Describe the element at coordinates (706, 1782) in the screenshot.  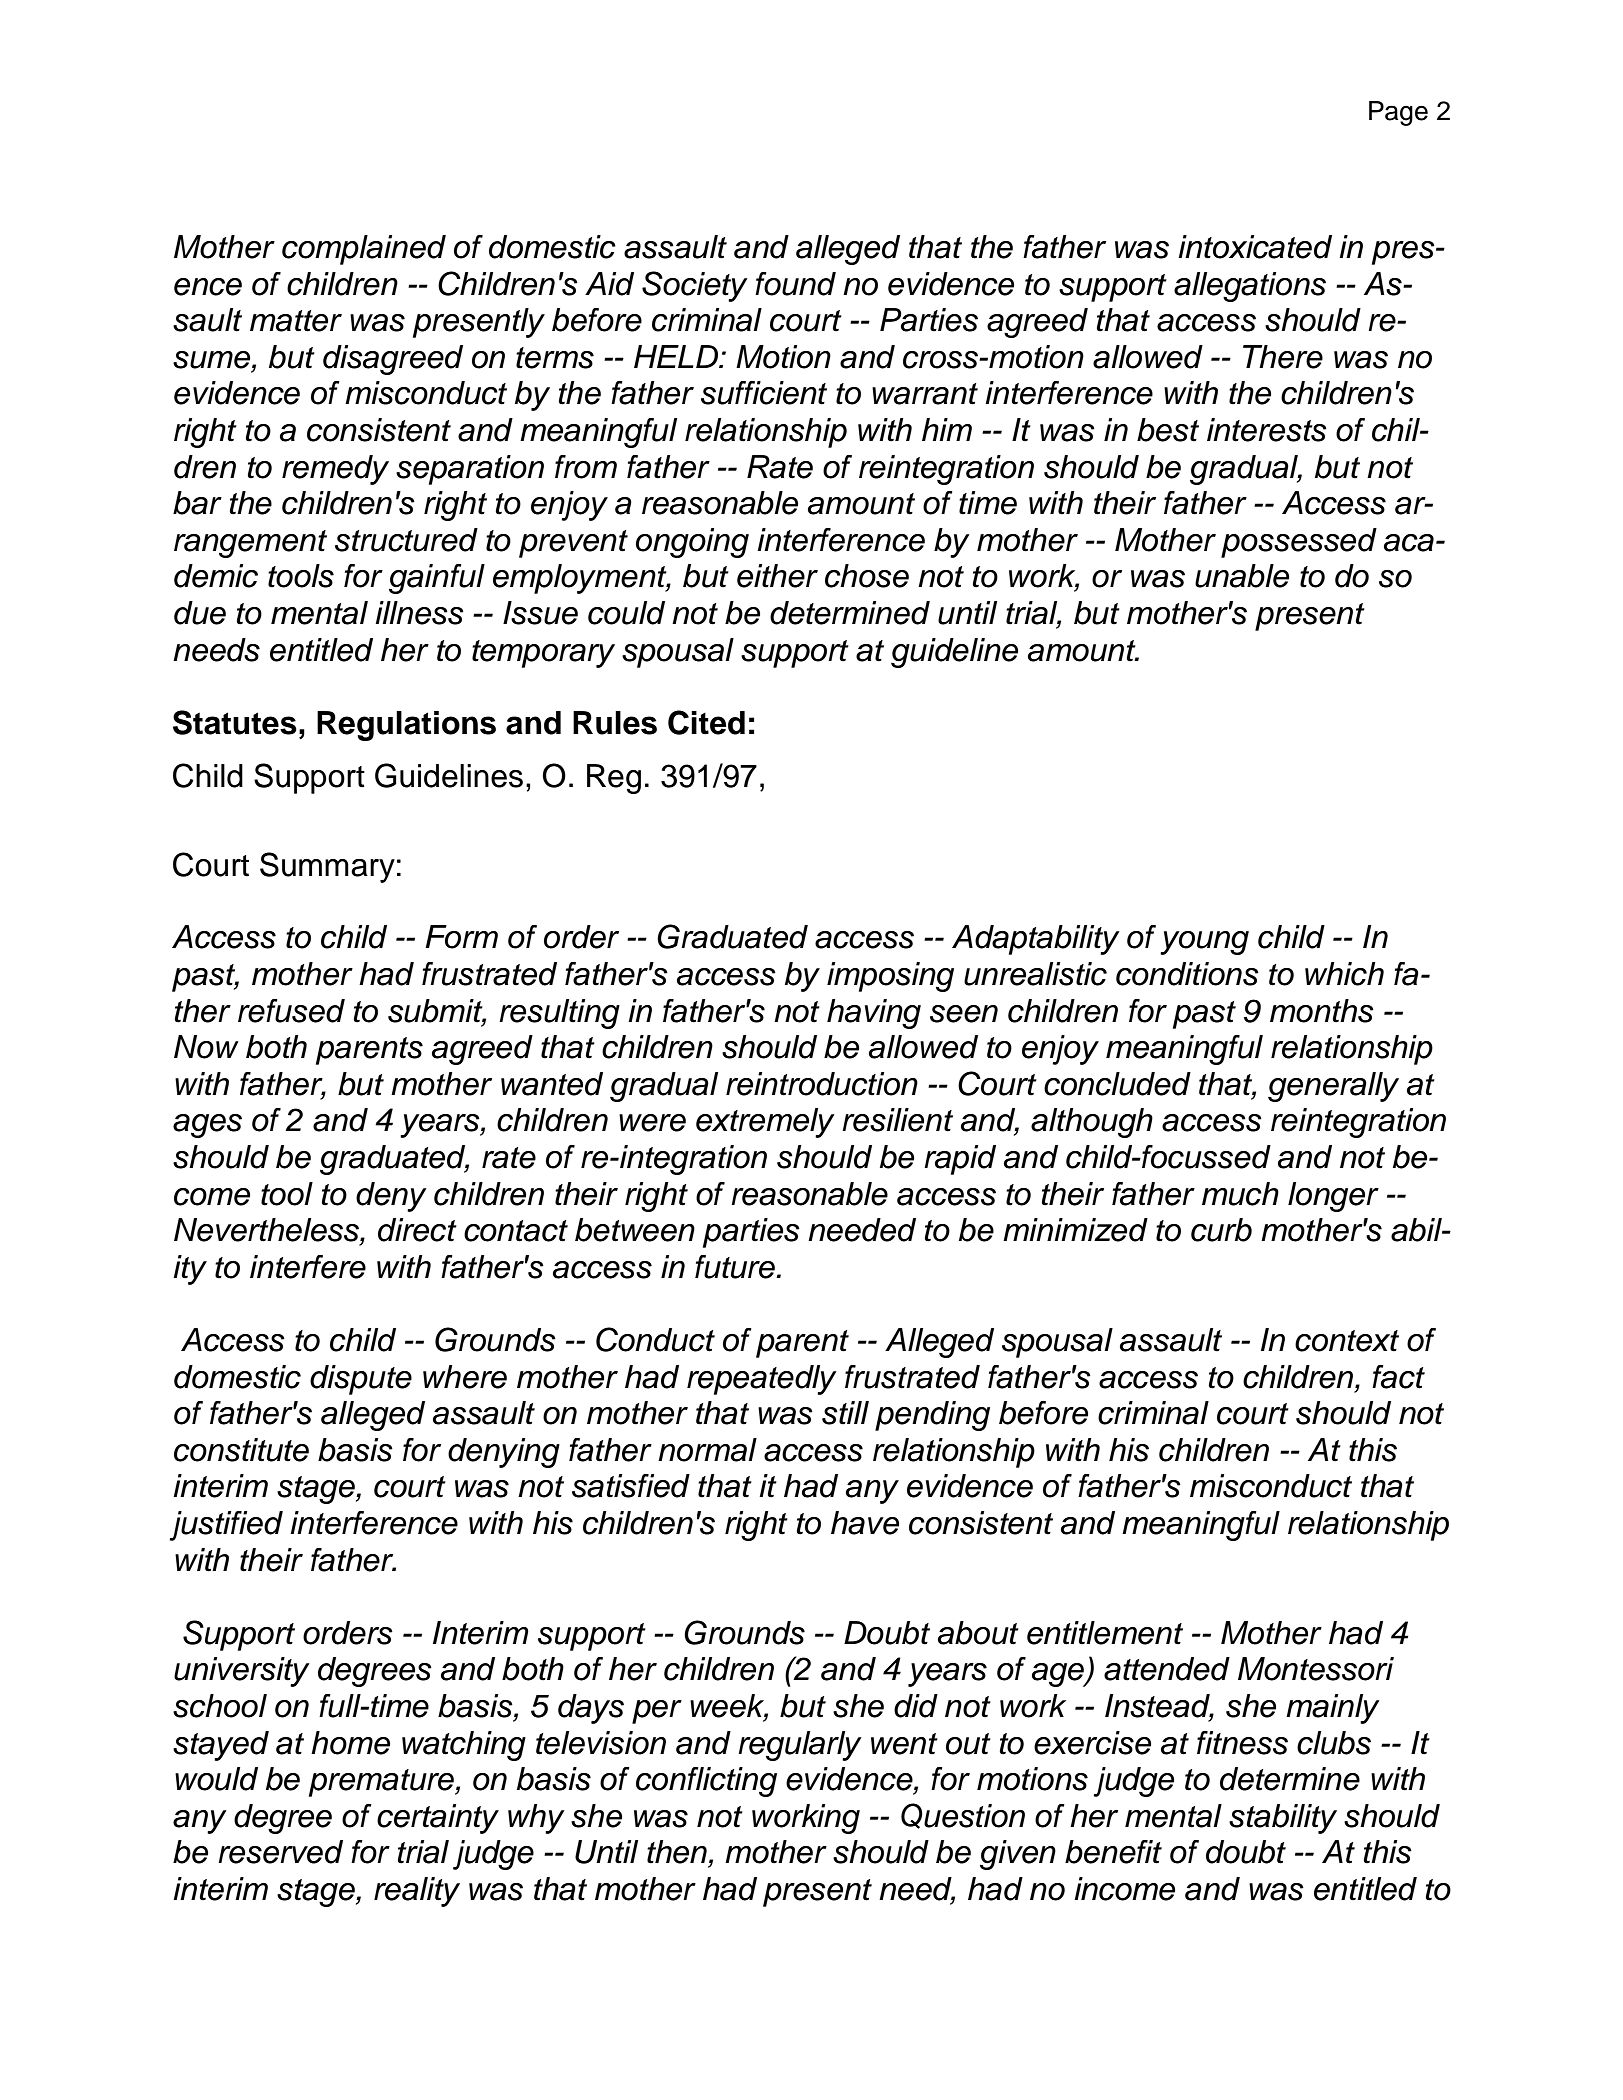
I see `conflicting` at that location.
